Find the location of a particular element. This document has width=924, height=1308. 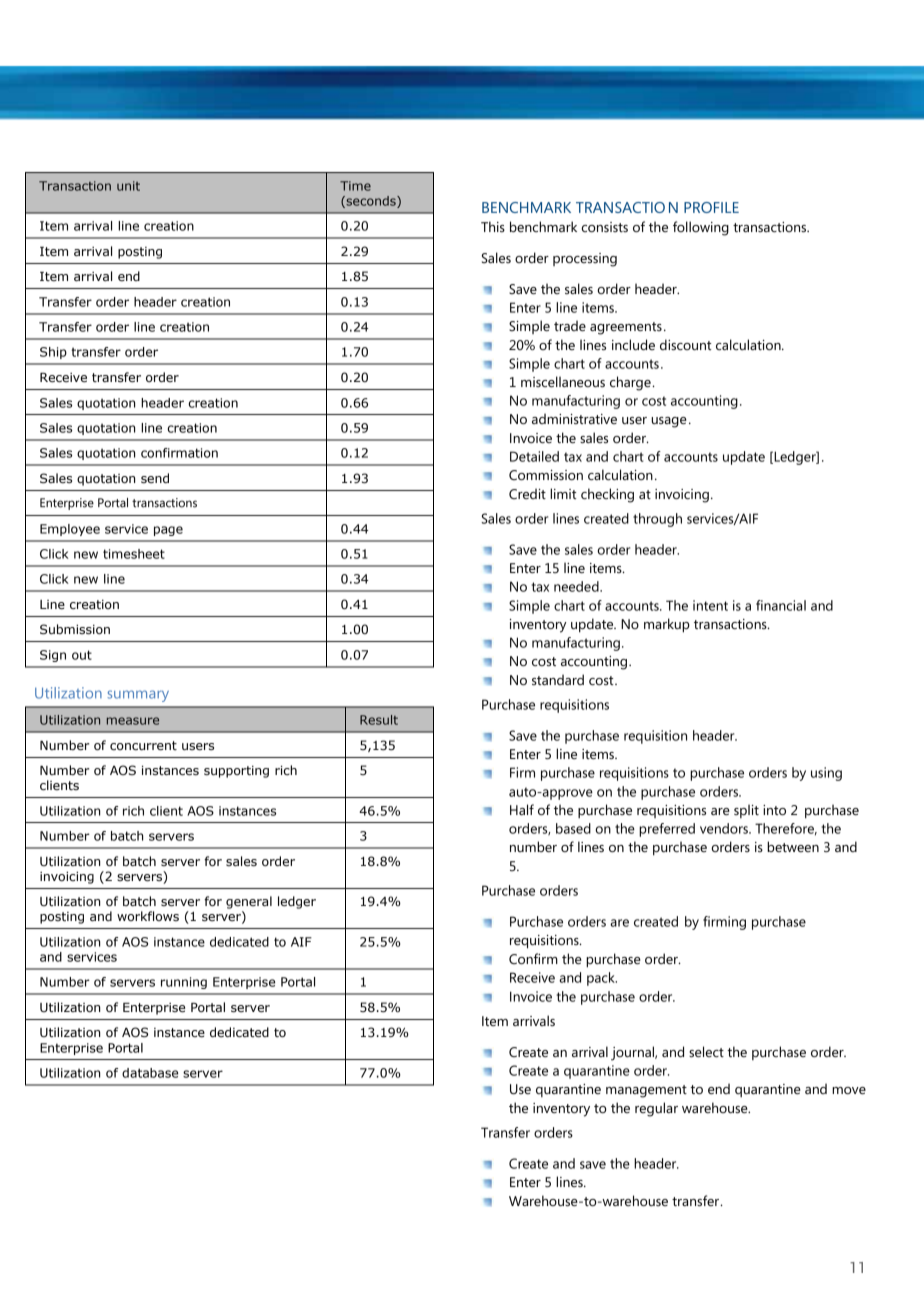

financial is located at coordinates (781, 605).
